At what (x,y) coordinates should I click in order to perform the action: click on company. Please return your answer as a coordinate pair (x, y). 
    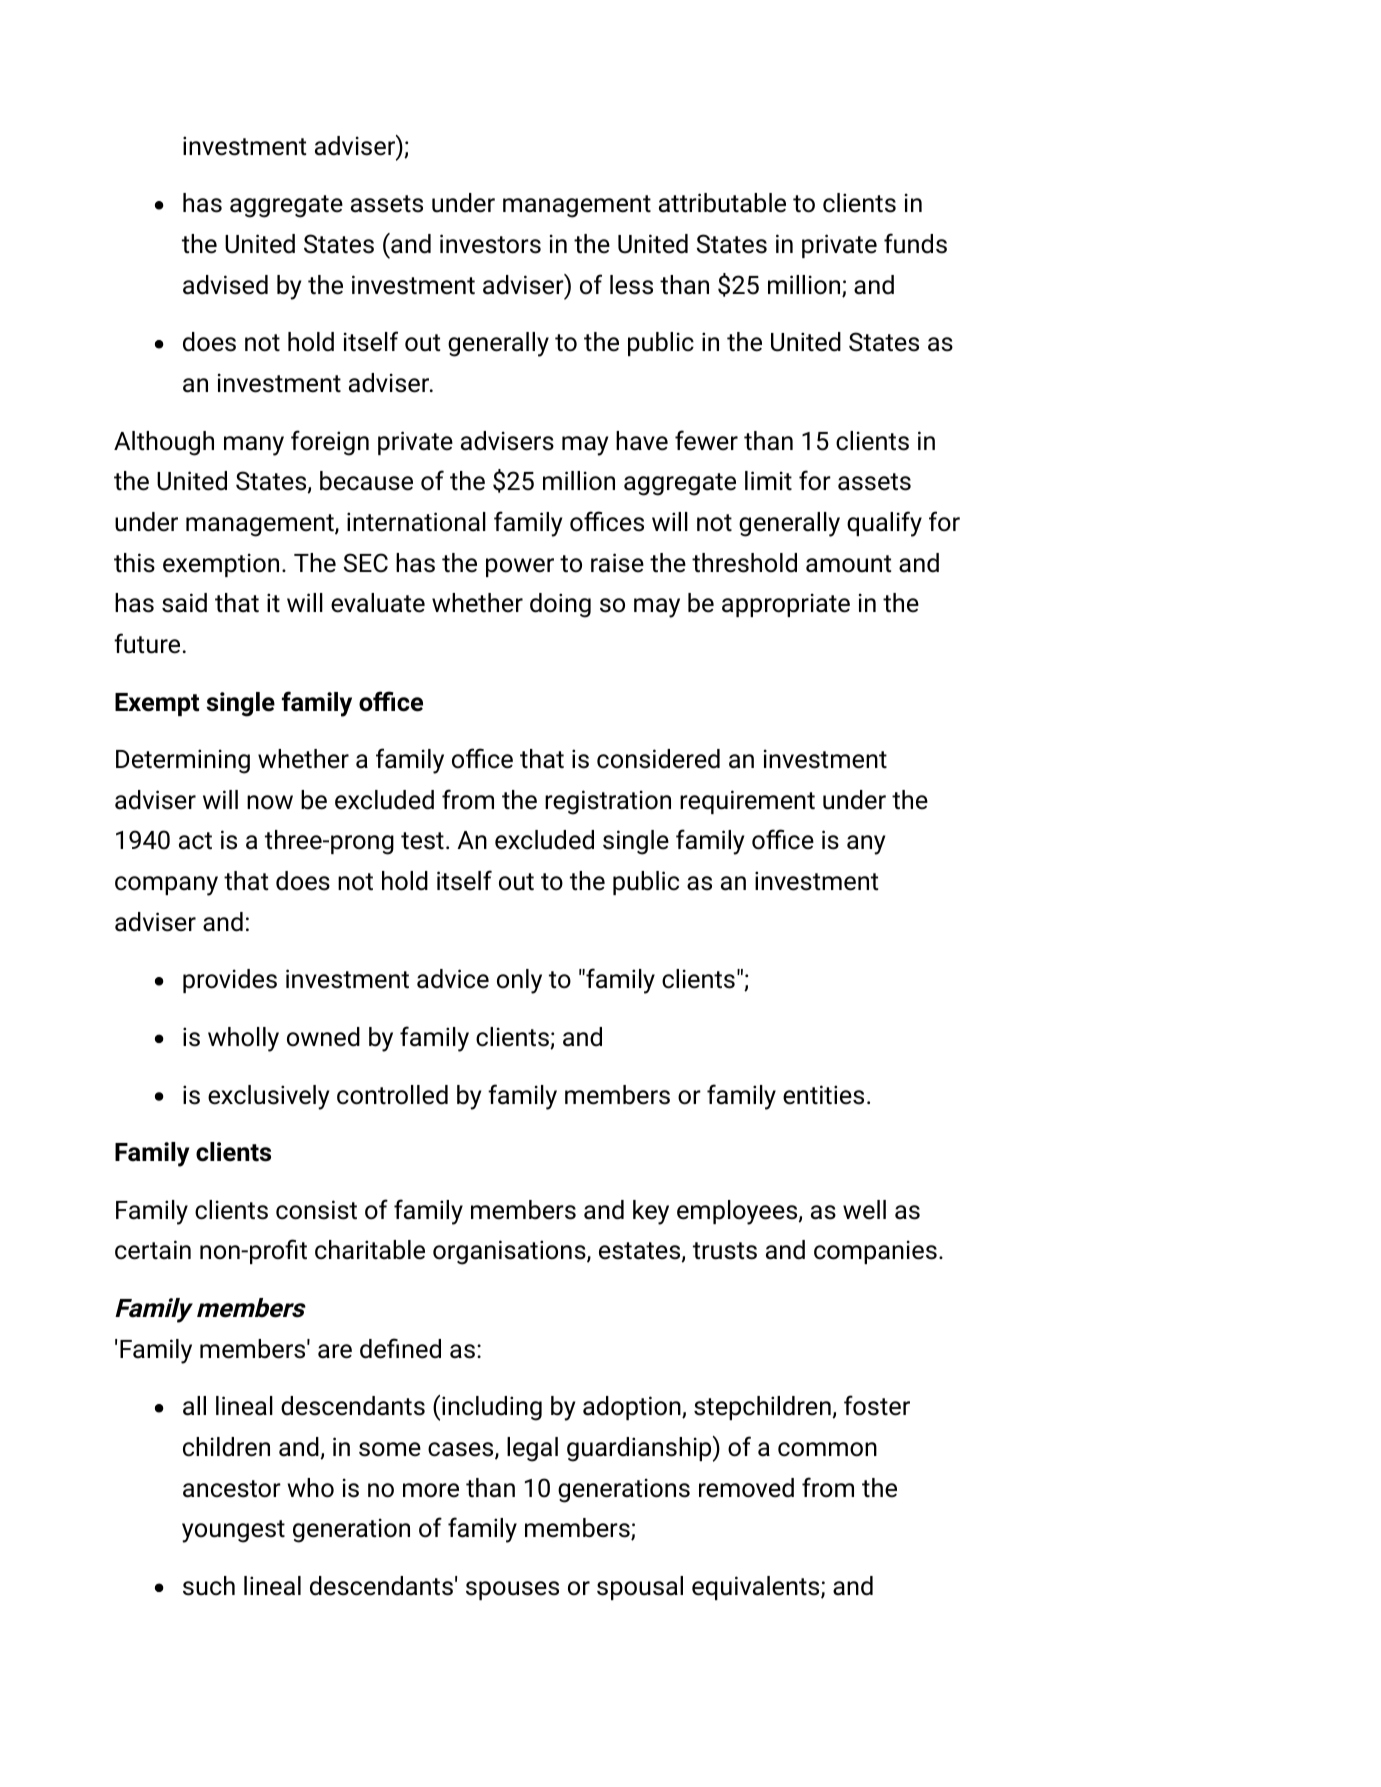
    Looking at the image, I should click on (166, 886).
